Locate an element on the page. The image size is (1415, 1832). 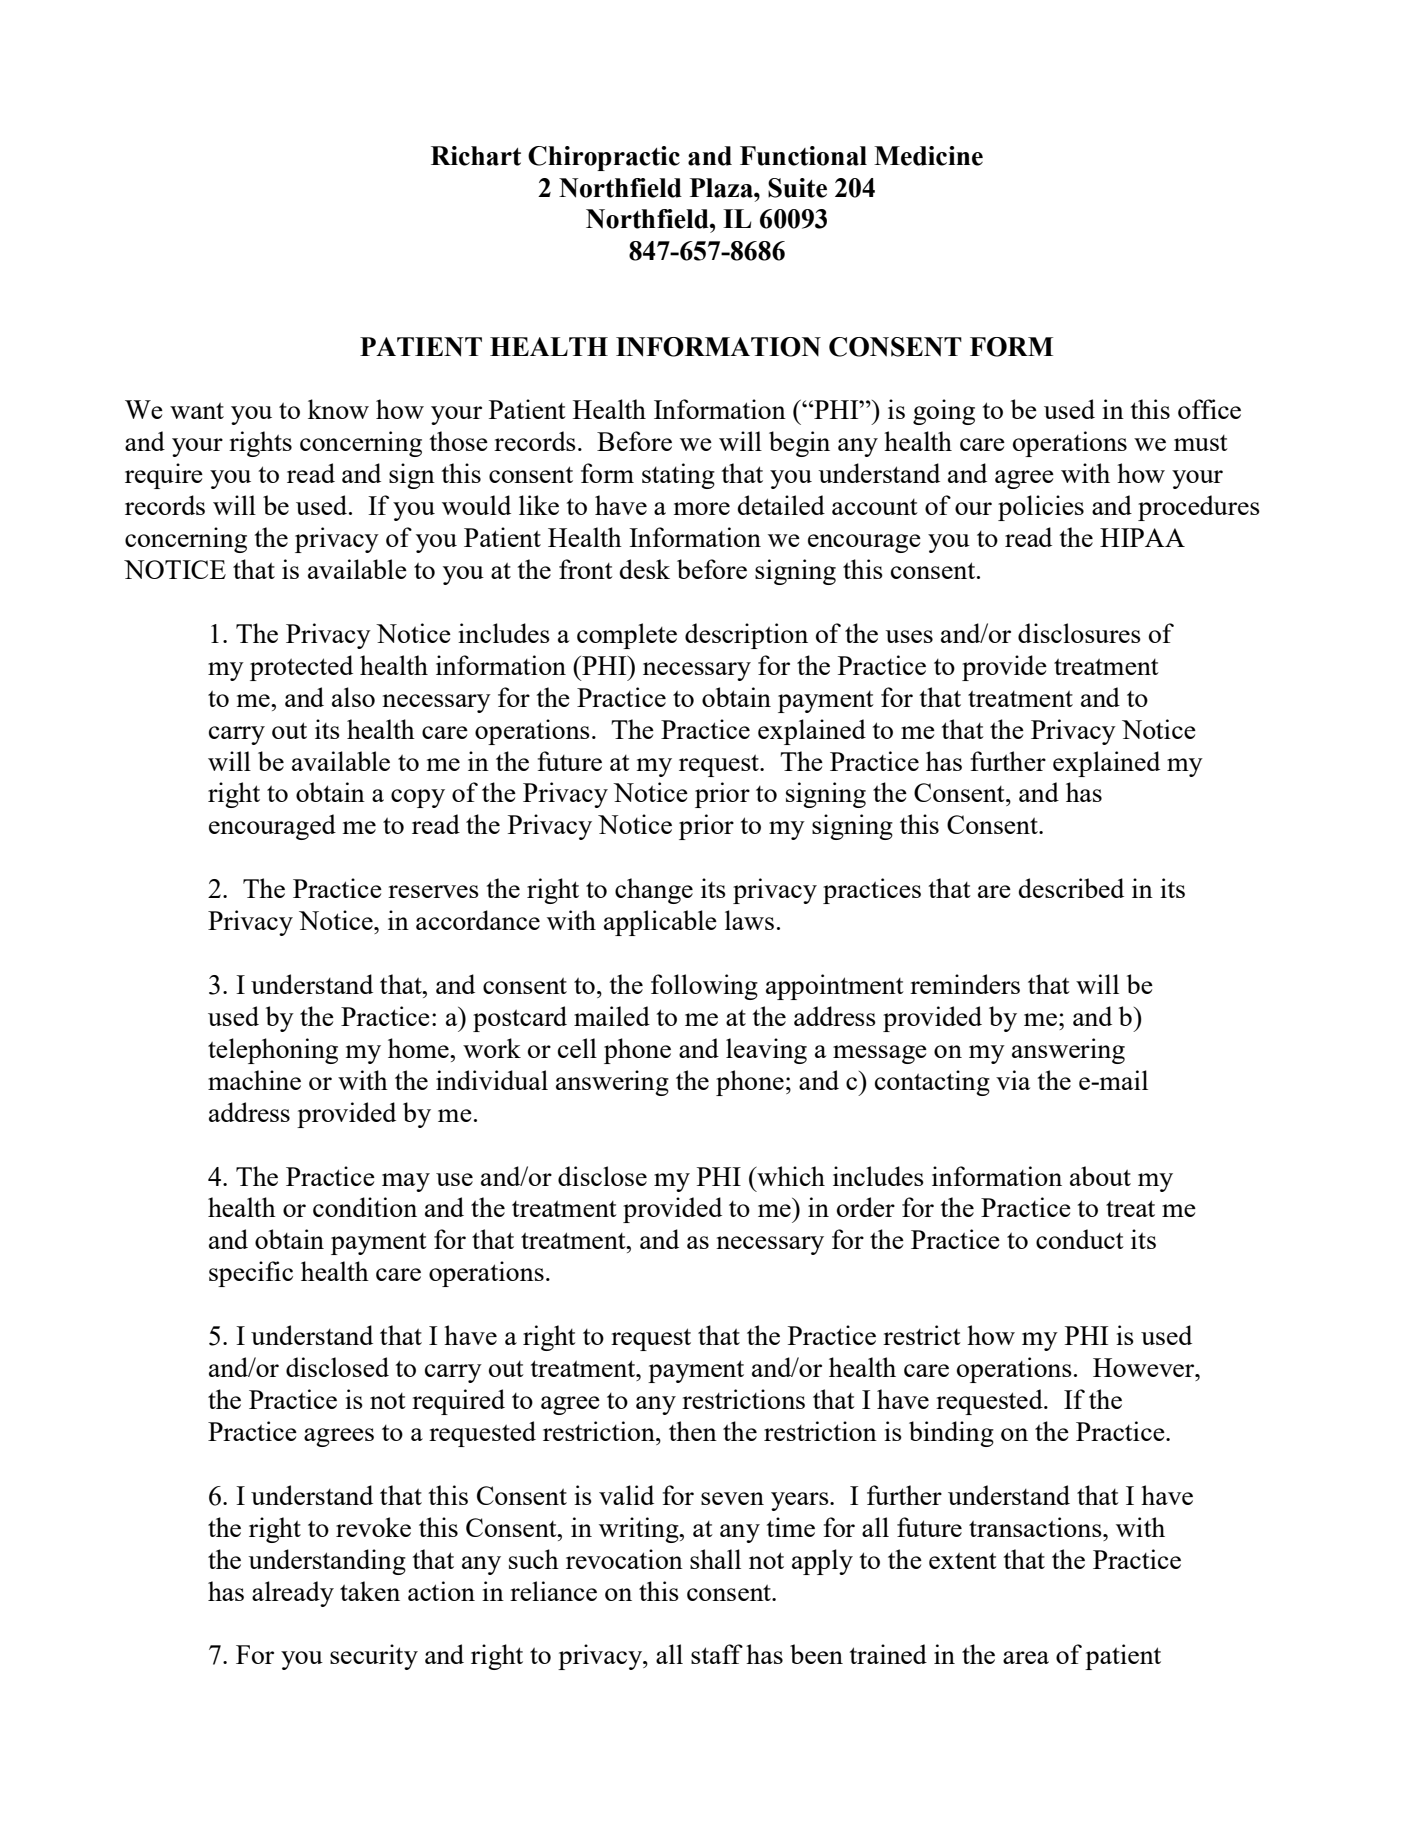
area is located at coordinates (1026, 1657).
